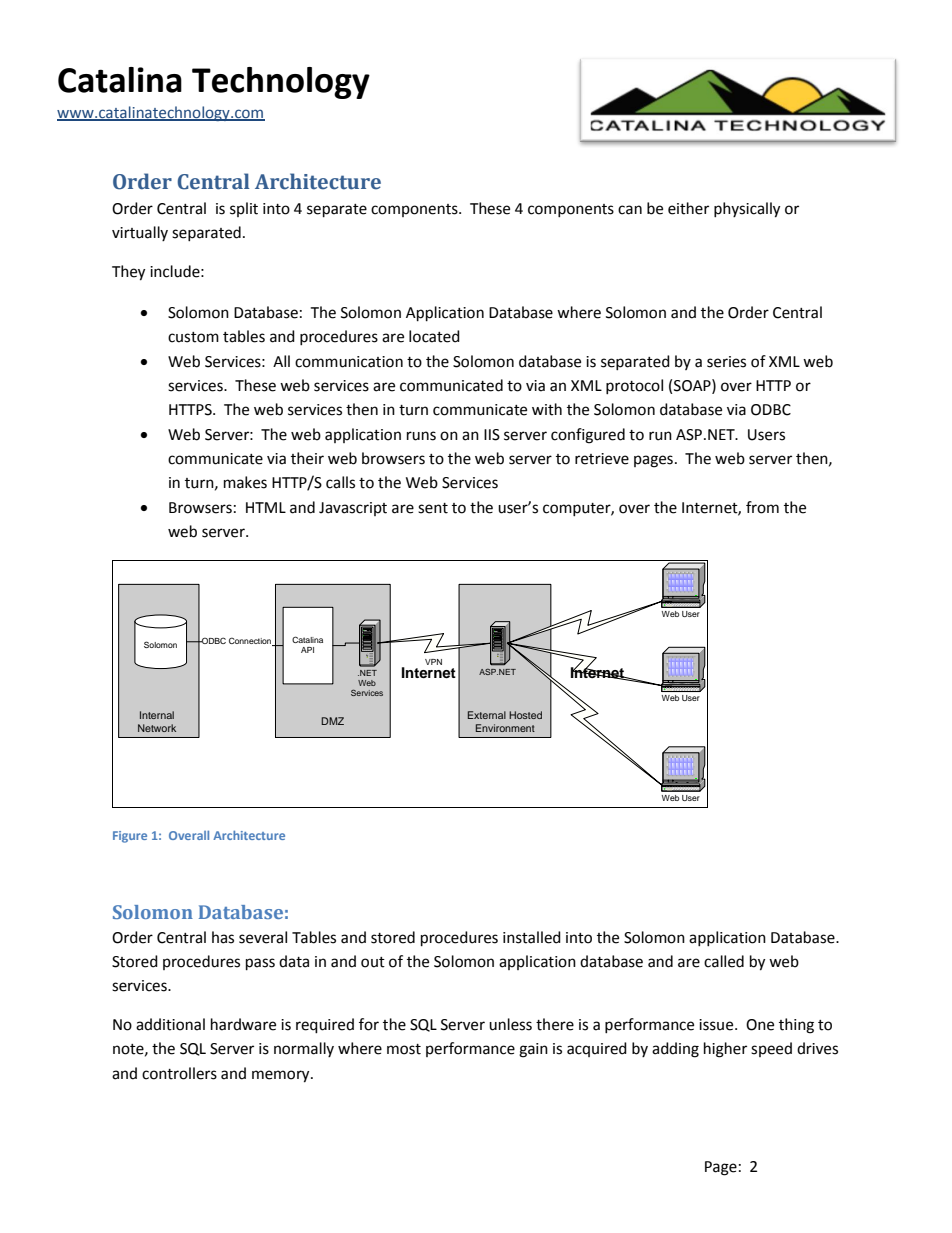 This screenshot has height=1233, width=952. Describe the element at coordinates (747, 210) in the screenshot. I see `physically` at that location.
